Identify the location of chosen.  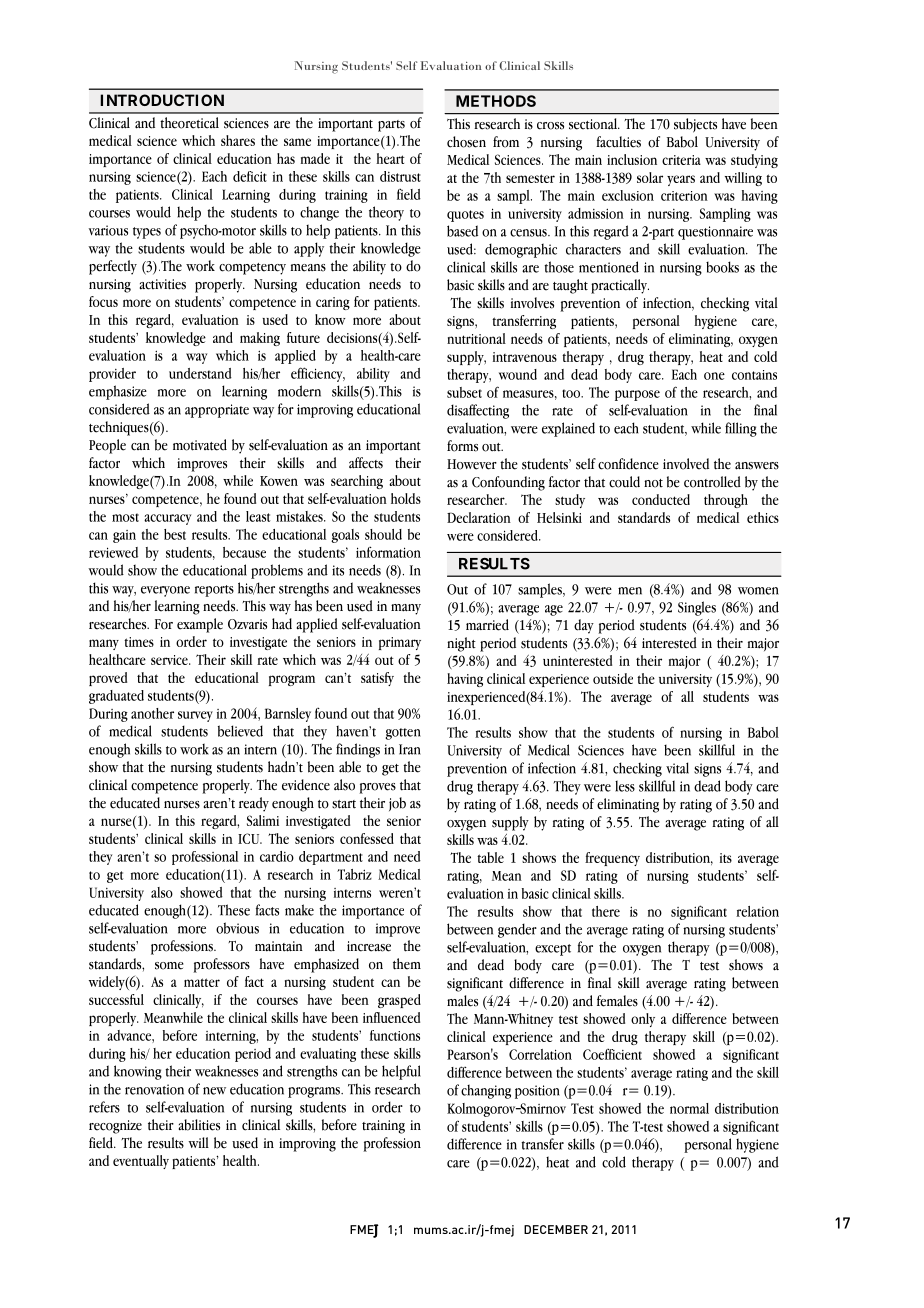
(466, 142).
